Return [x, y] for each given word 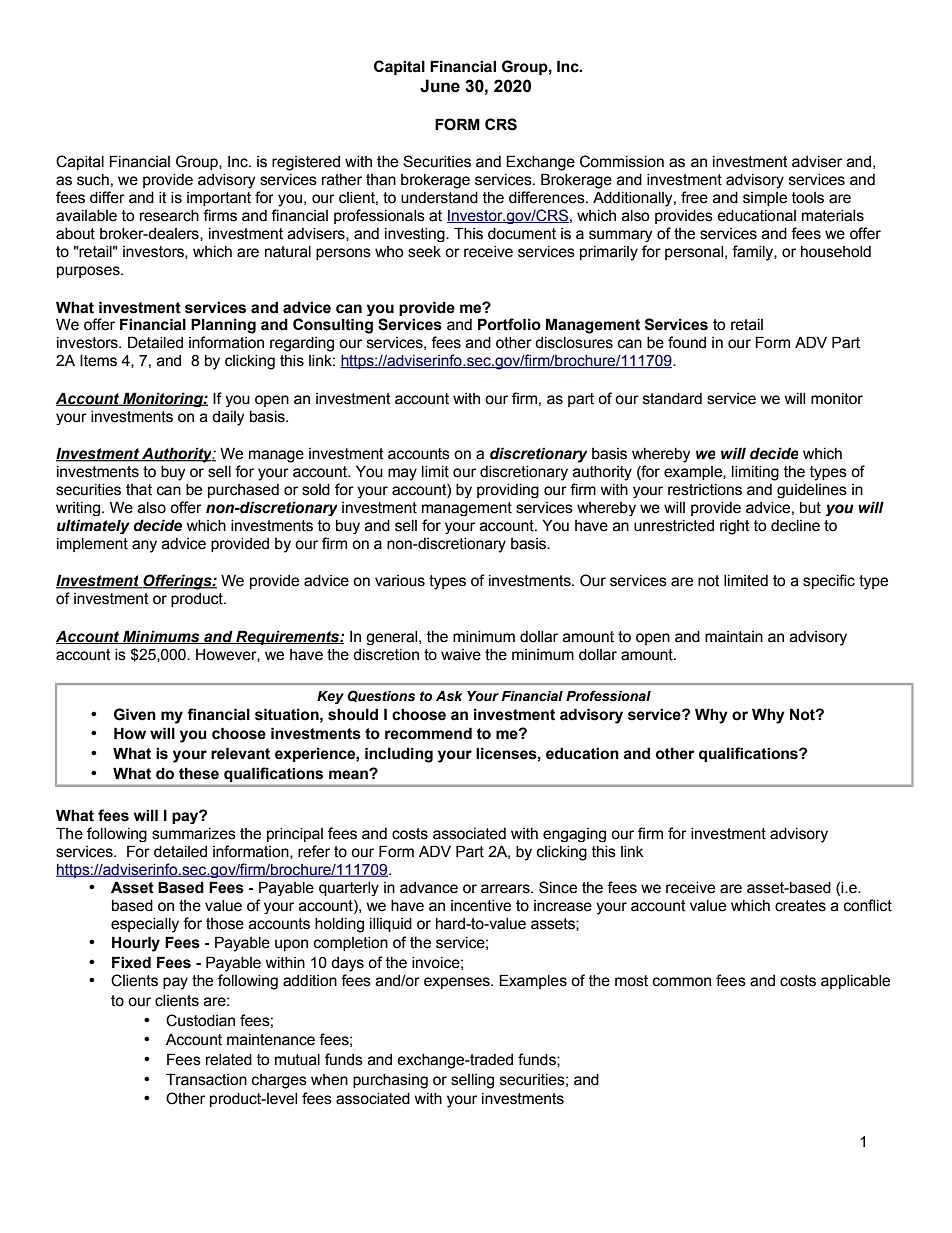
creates [800, 906]
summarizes [194, 834]
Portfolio [509, 324]
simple [765, 199]
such [93, 180]
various [400, 581]
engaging [574, 835]
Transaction [206, 1079]
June [440, 86]
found [687, 342]
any [144, 546]
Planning [223, 326]
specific [829, 581]
